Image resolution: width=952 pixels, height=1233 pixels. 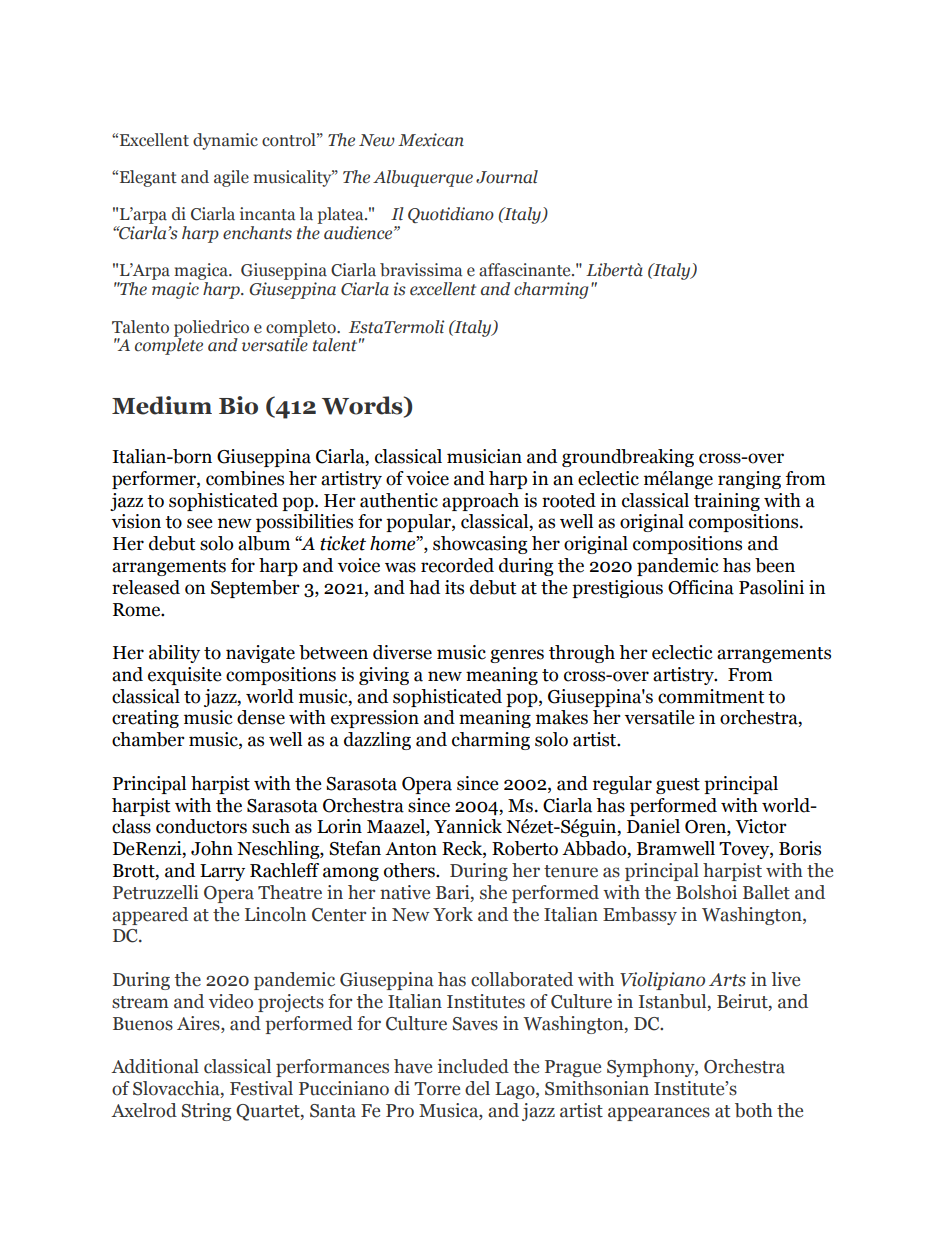 What do you see at coordinates (206, 1112) in the document?
I see `String` at bounding box center [206, 1112].
